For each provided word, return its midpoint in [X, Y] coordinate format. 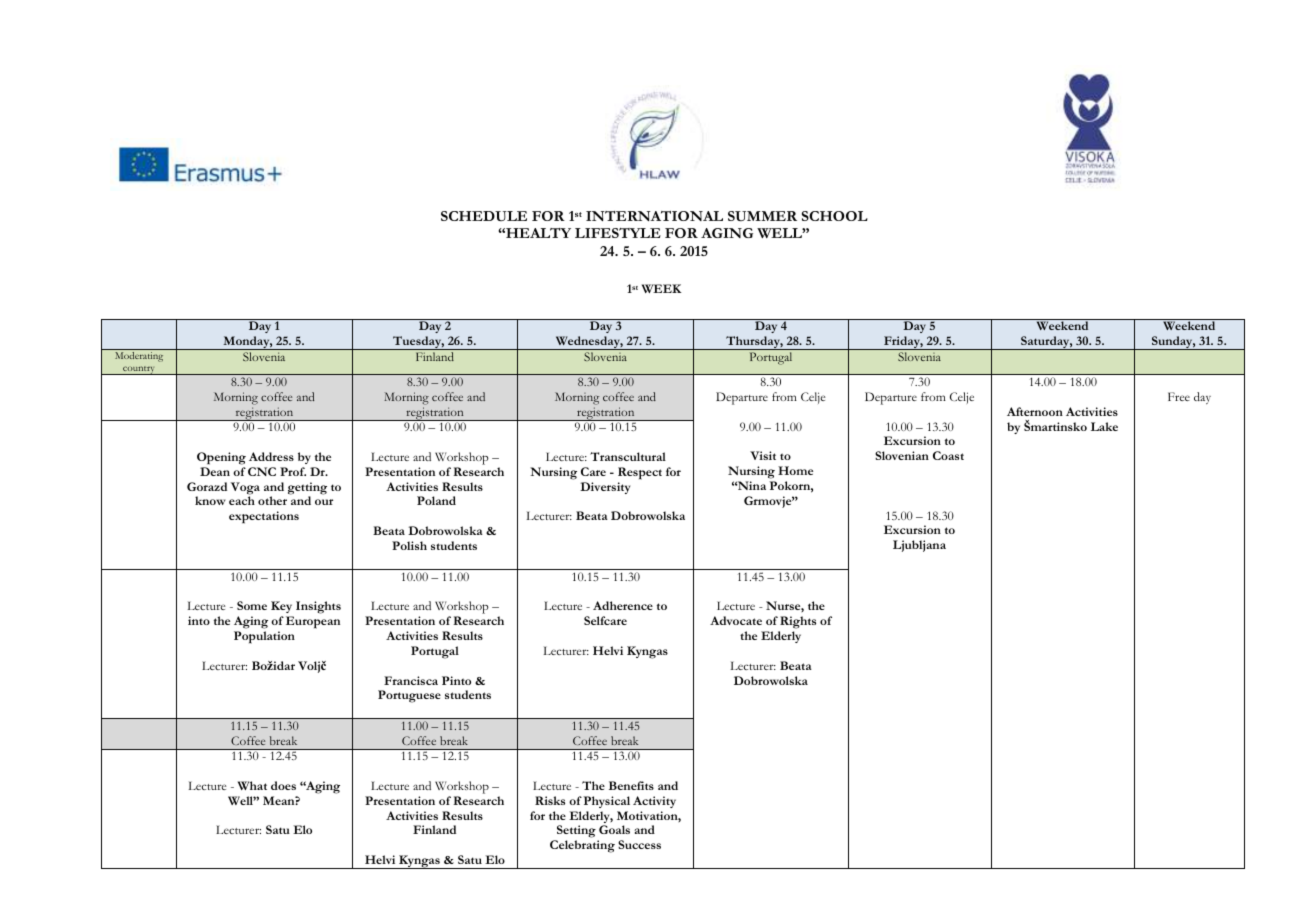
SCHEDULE [484, 216]
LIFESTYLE [618, 233]
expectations [264, 517]
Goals [614, 829]
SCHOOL [835, 216]
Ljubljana [919, 546]
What [252, 785]
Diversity [605, 488]
